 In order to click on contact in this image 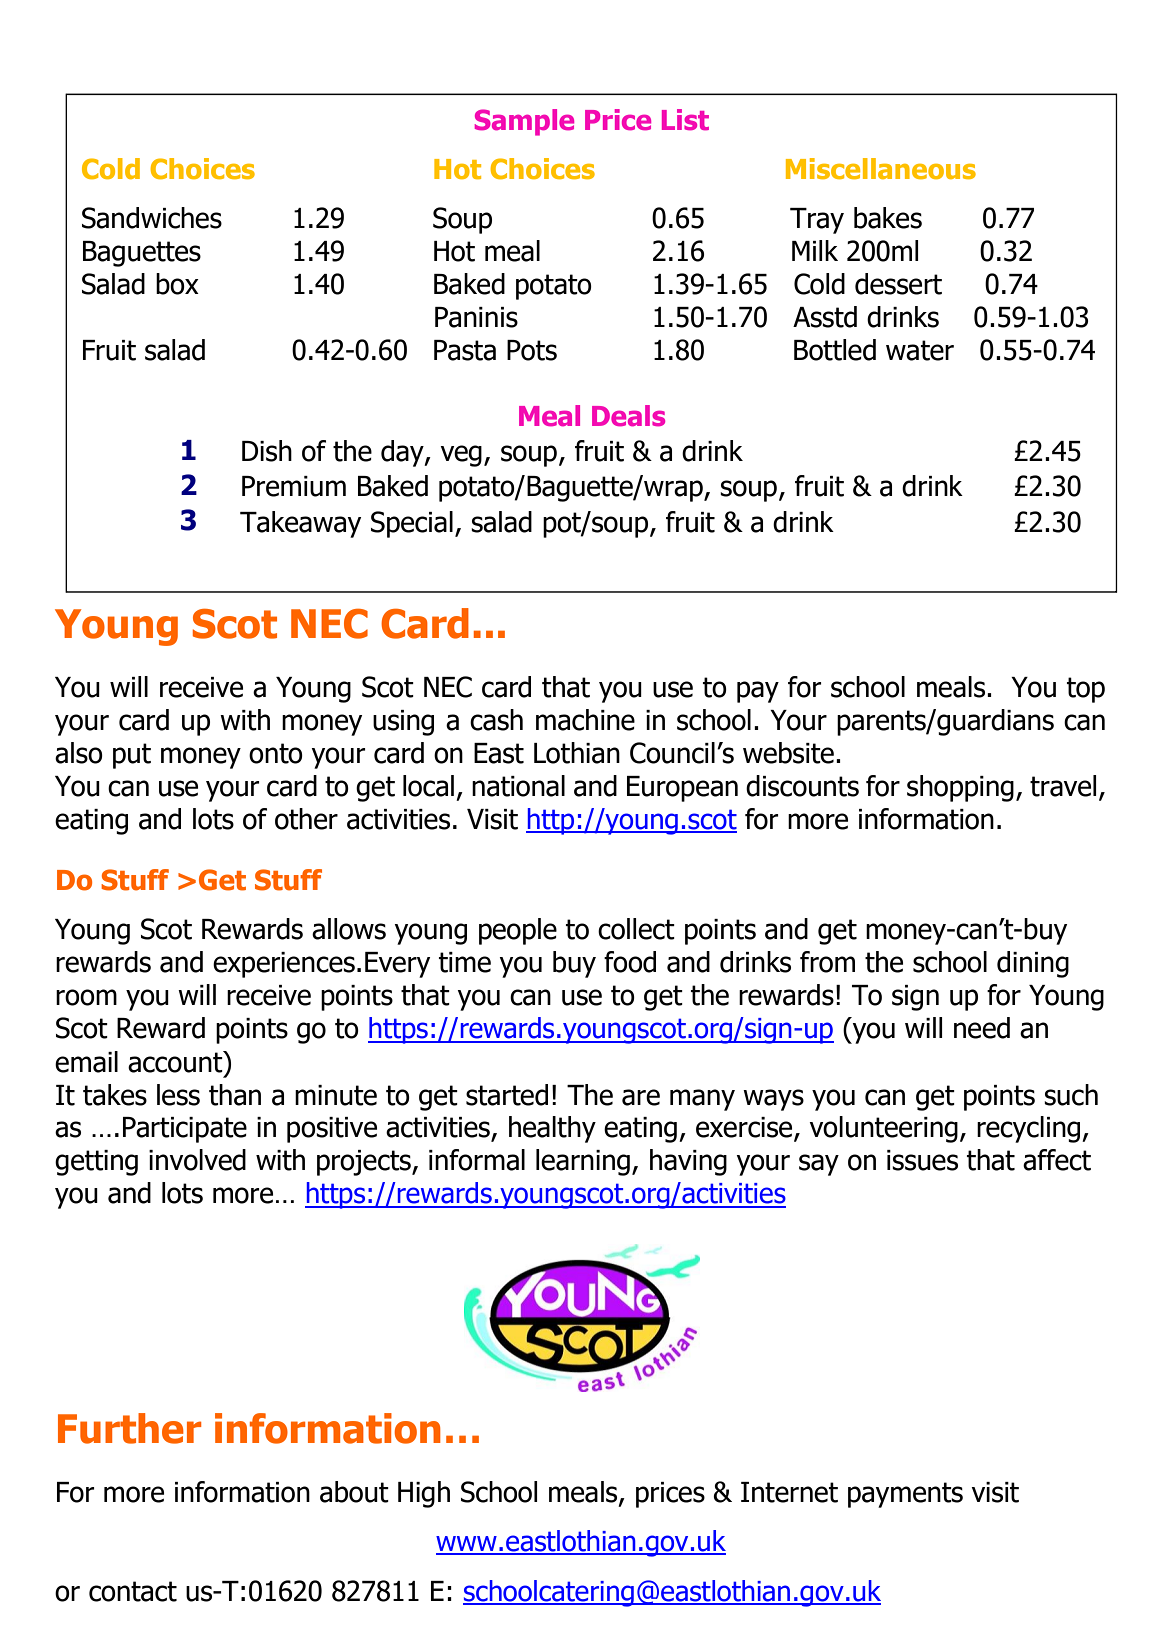, I will do `click(133, 1591)`.
